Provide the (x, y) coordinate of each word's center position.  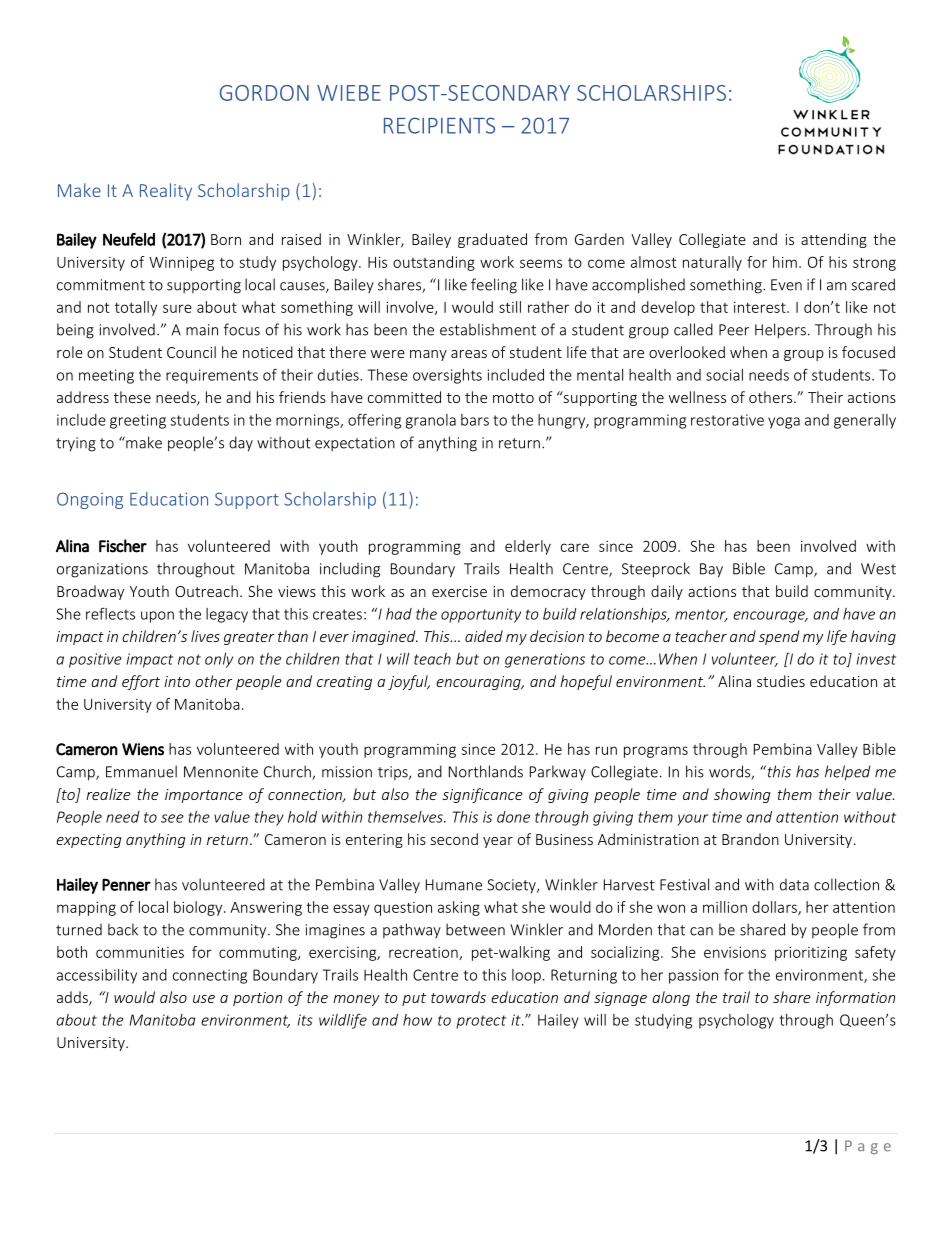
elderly (528, 547)
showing (742, 795)
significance (482, 795)
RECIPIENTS (439, 125)
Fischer (123, 546)
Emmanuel (141, 771)
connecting (210, 976)
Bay (711, 570)
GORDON (264, 93)
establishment (488, 329)
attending (834, 240)
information (855, 998)
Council (191, 352)
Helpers (780, 331)
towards (458, 997)
